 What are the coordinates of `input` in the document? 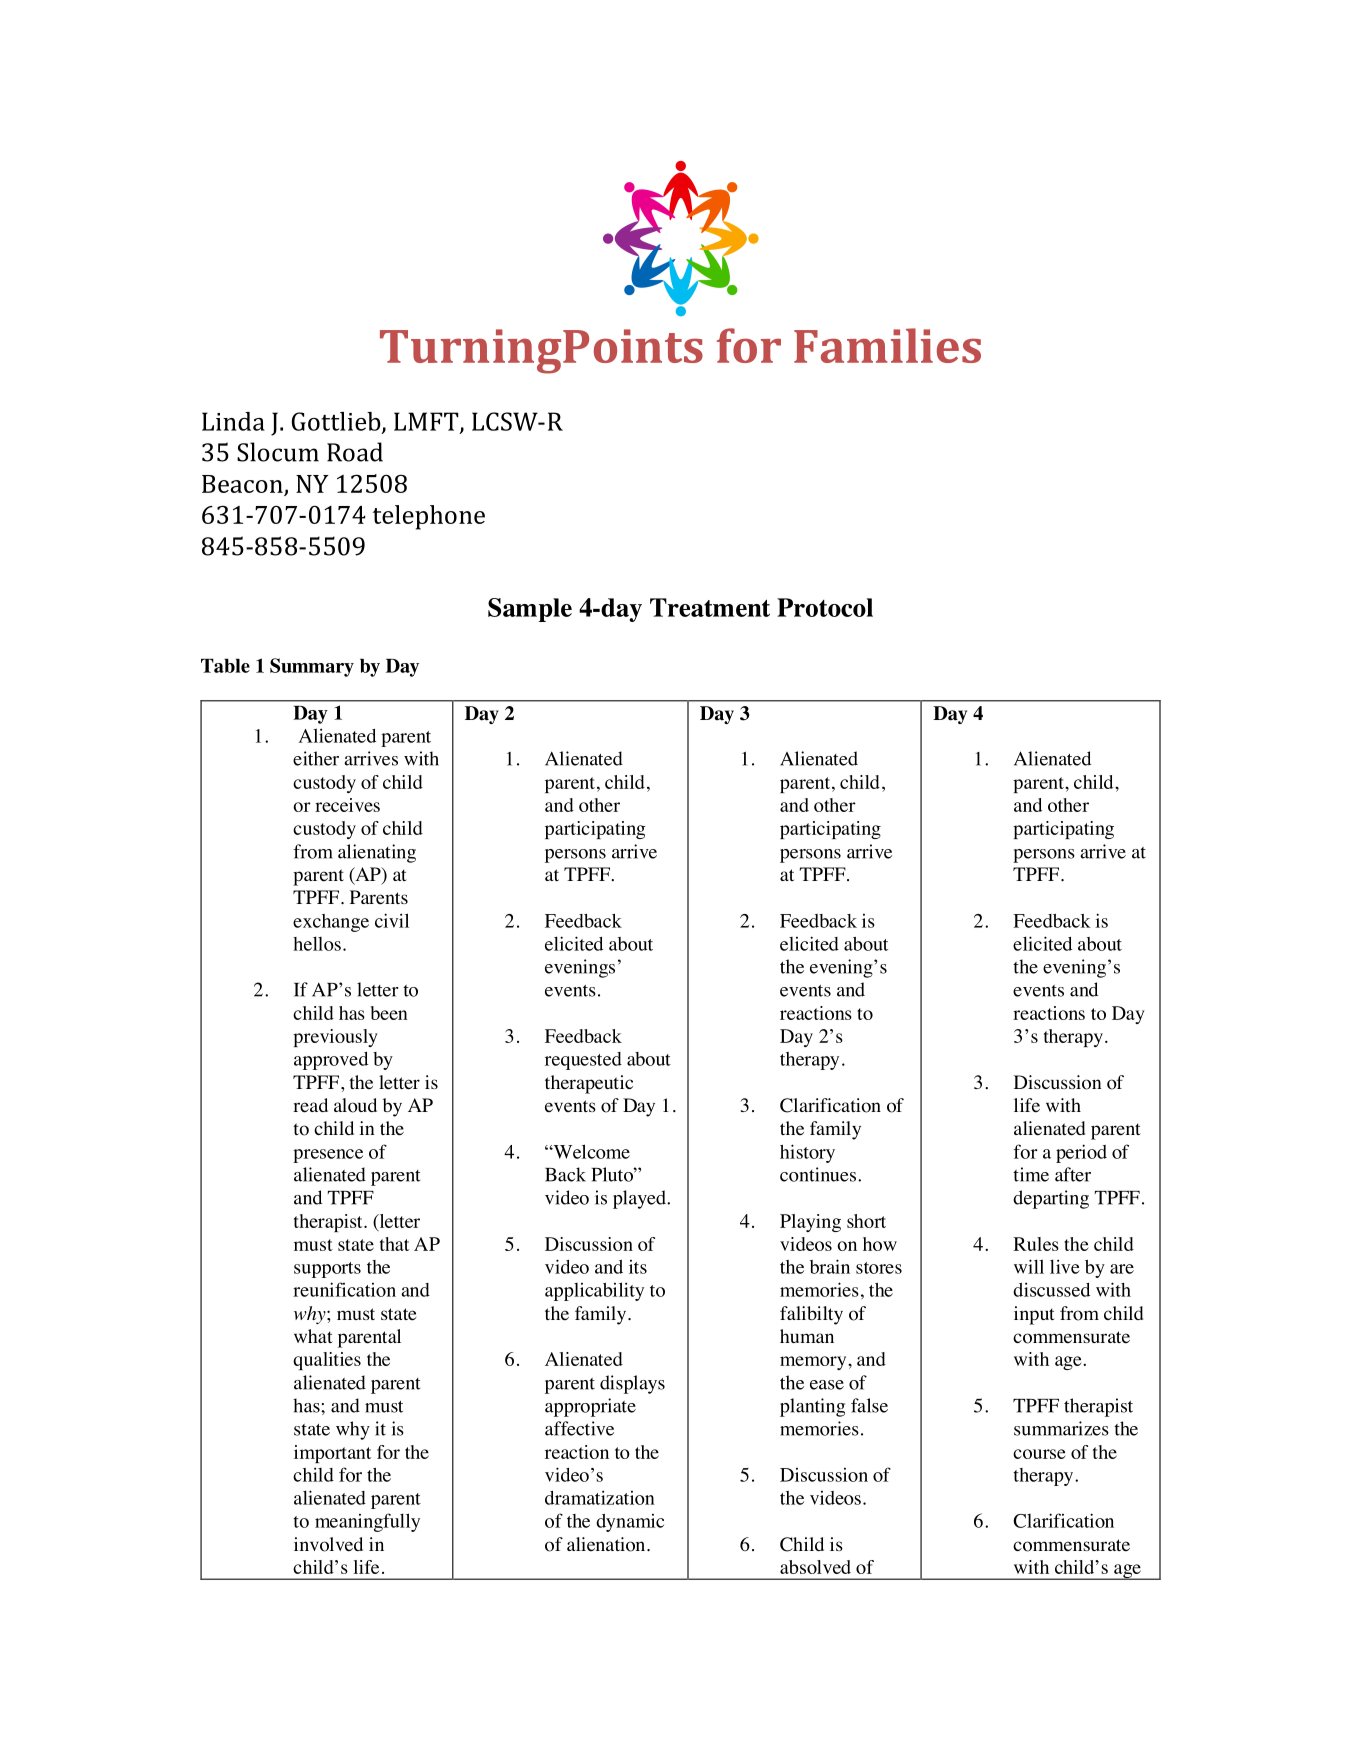 It's located at (1034, 1315).
